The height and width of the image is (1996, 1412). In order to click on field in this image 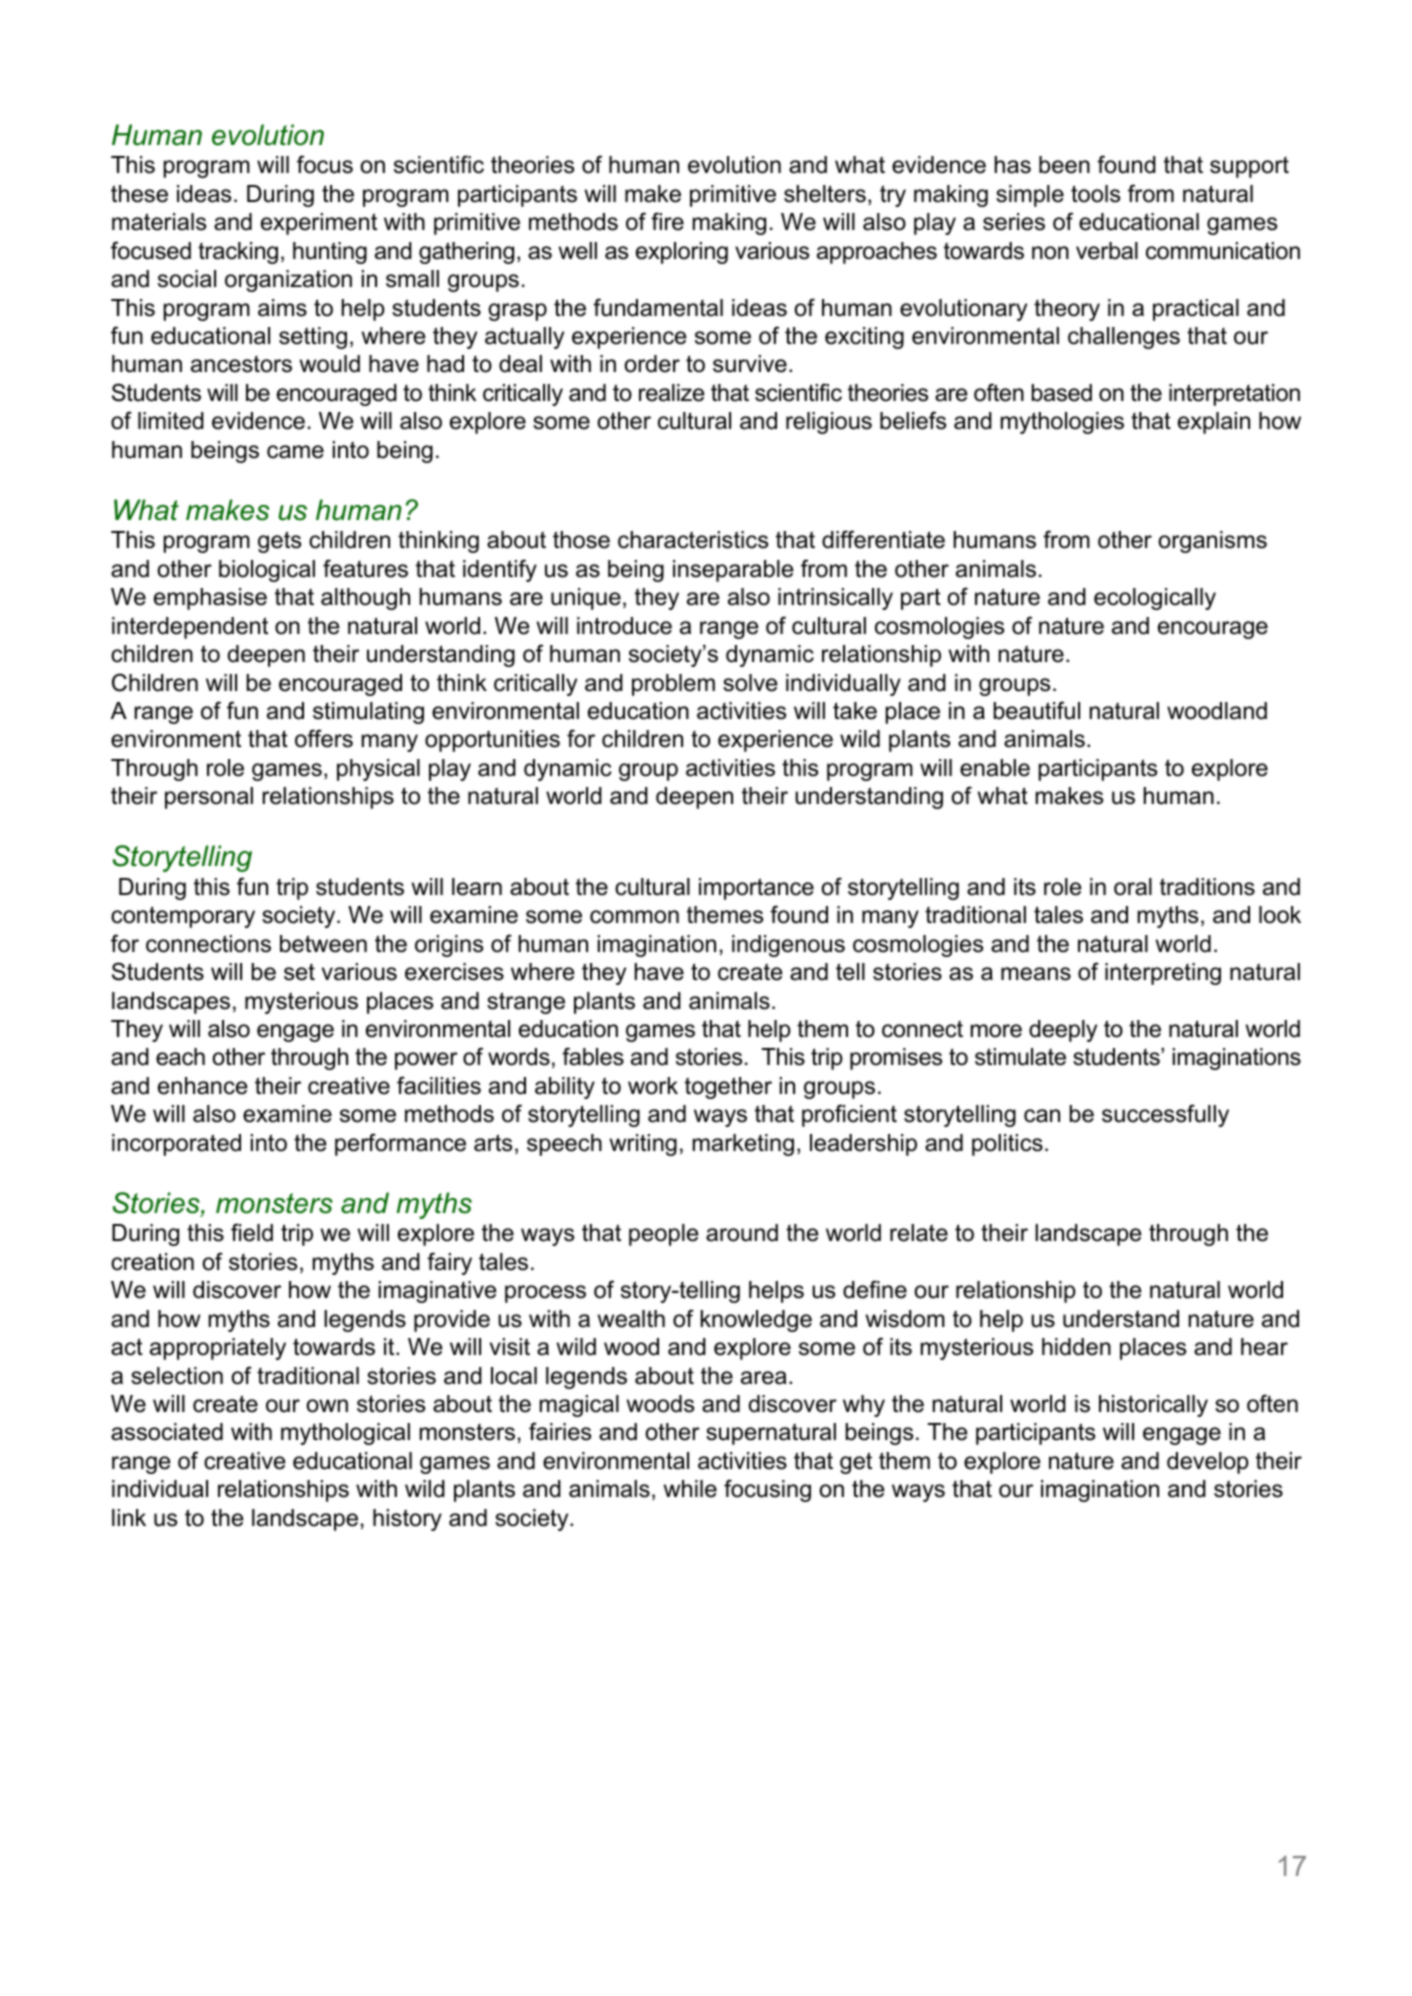, I will do `click(252, 1232)`.
